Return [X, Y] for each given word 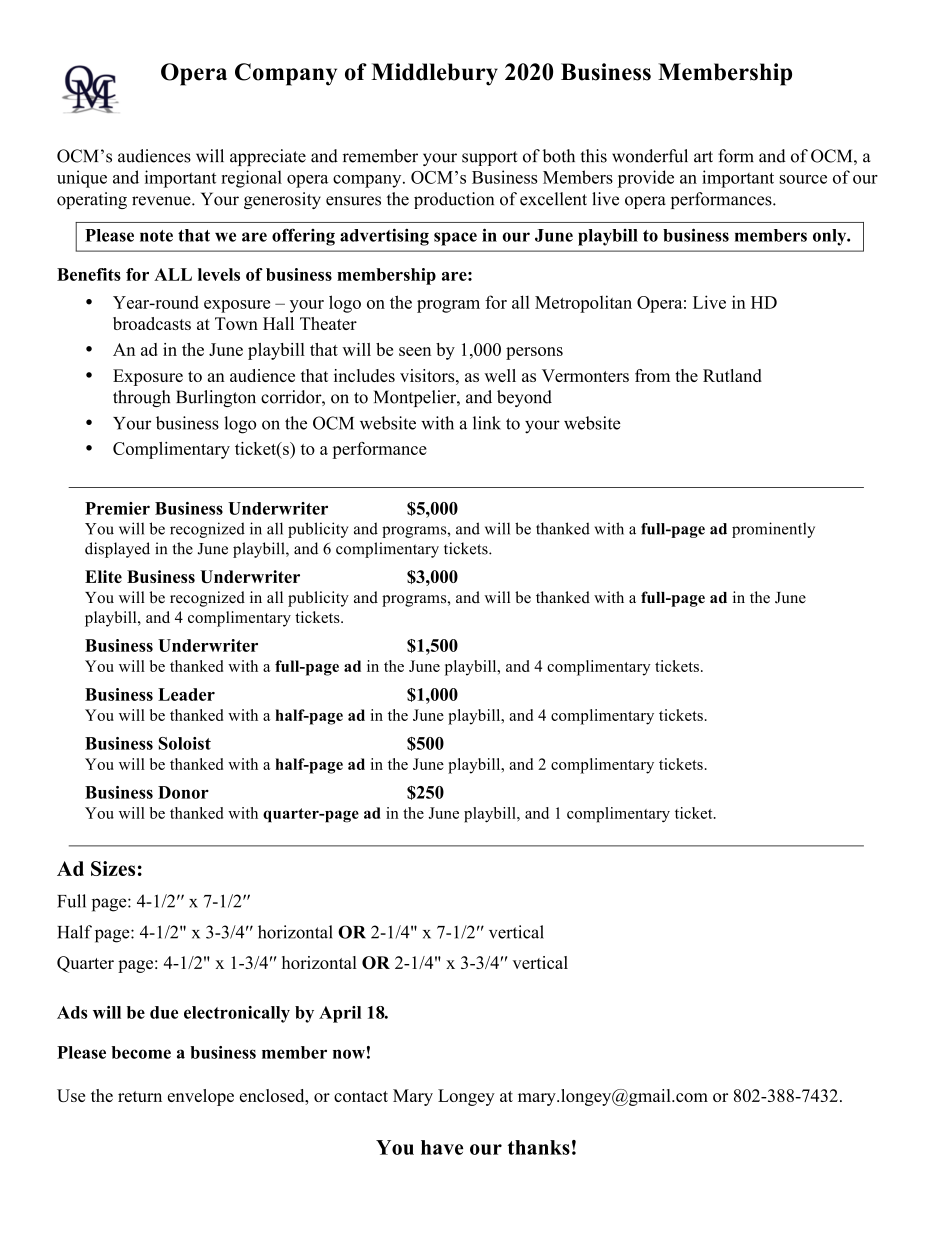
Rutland [732, 375]
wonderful [650, 156]
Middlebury [434, 74]
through [141, 398]
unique [82, 179]
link [487, 423]
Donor [183, 792]
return [140, 1096]
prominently [773, 530]
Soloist [185, 743]
